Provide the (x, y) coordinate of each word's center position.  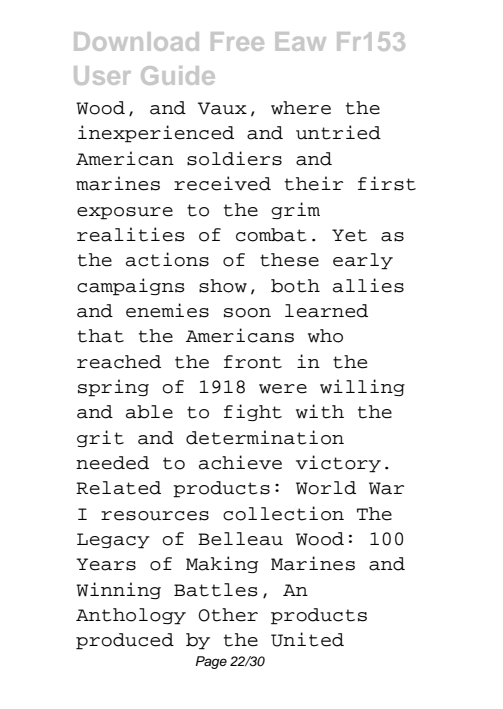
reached (119, 362)
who (325, 336)
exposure (125, 213)
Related (118, 488)
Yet (349, 235)
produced (125, 641)
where (301, 108)
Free (237, 41)
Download (136, 41)
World (326, 488)
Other (228, 615)
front (253, 362)
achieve (240, 462)
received (222, 183)
